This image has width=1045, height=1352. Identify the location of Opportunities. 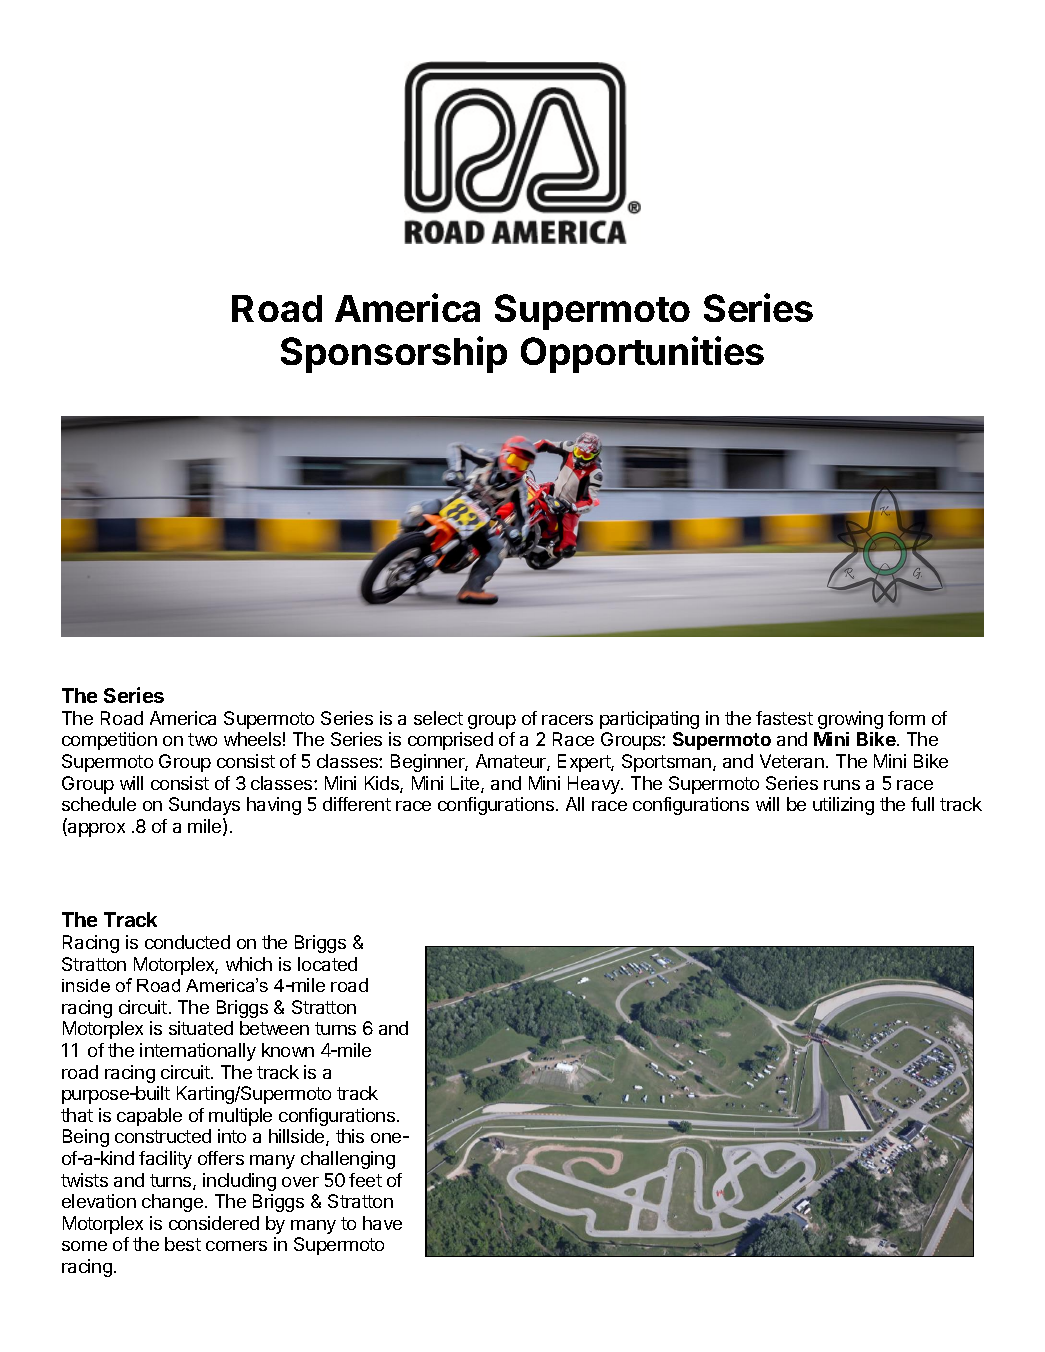
(642, 354).
